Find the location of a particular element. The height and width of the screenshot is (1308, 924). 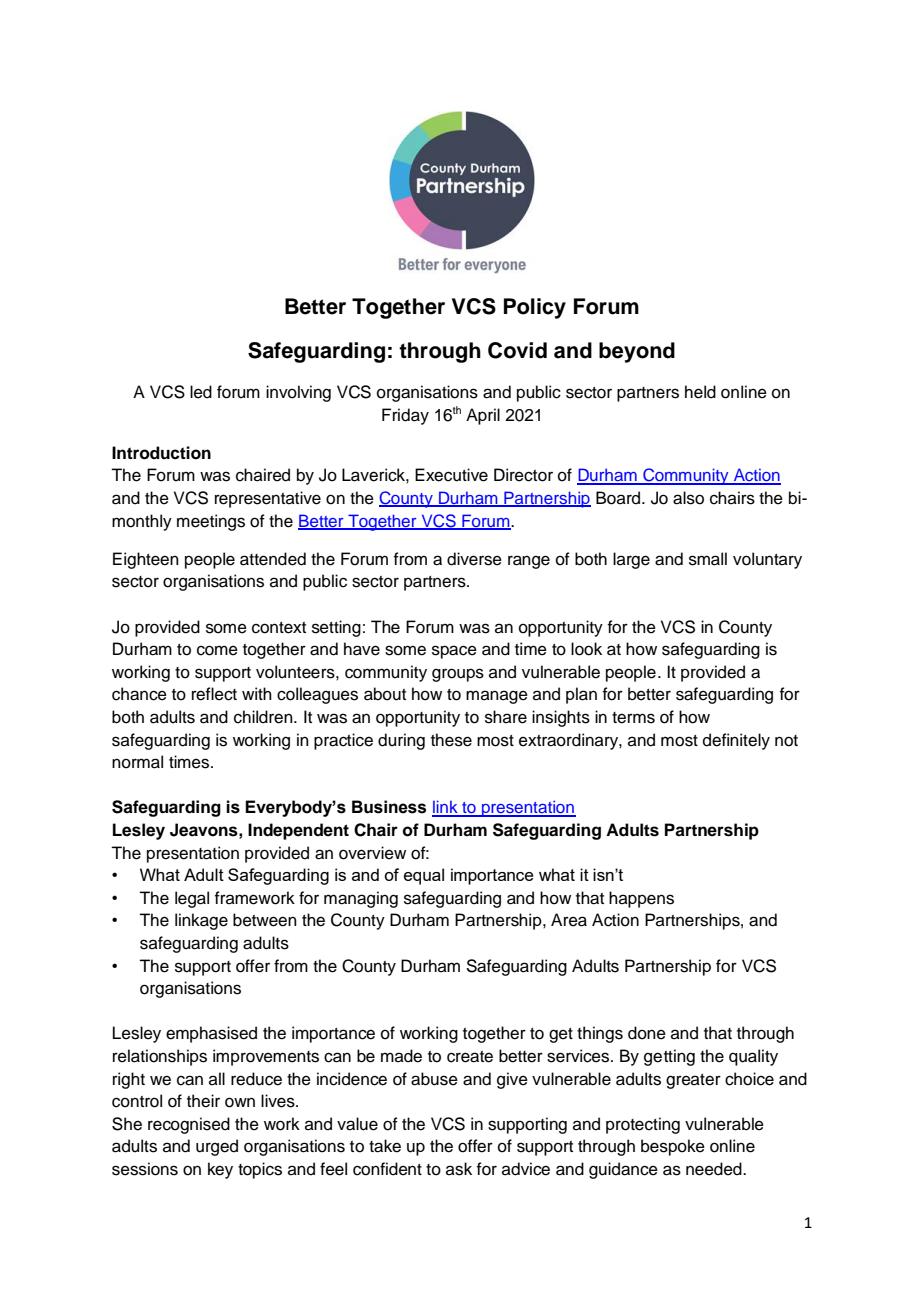

Covid is located at coordinates (517, 350).
